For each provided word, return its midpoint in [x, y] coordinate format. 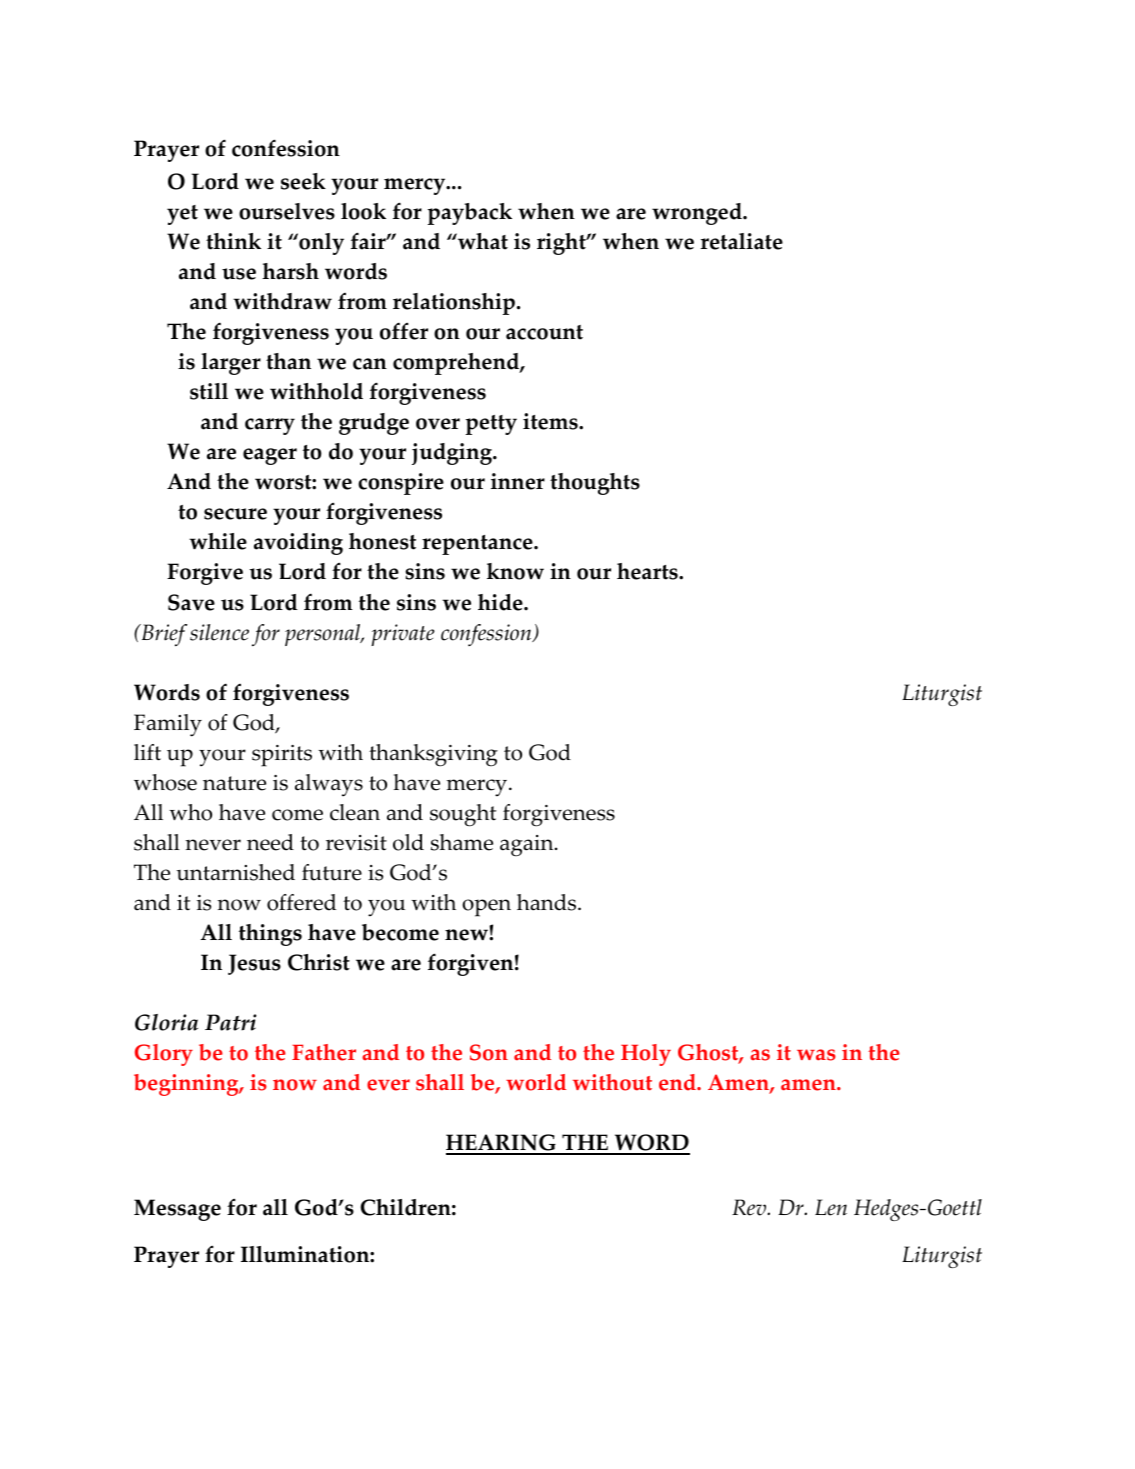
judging [453, 454]
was [816, 1055]
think [233, 241]
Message [177, 1210]
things [270, 935]
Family [168, 725]
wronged [698, 214]
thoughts [595, 484]
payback [470, 214]
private [403, 635]
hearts [648, 571]
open [486, 908]
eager [270, 456]
